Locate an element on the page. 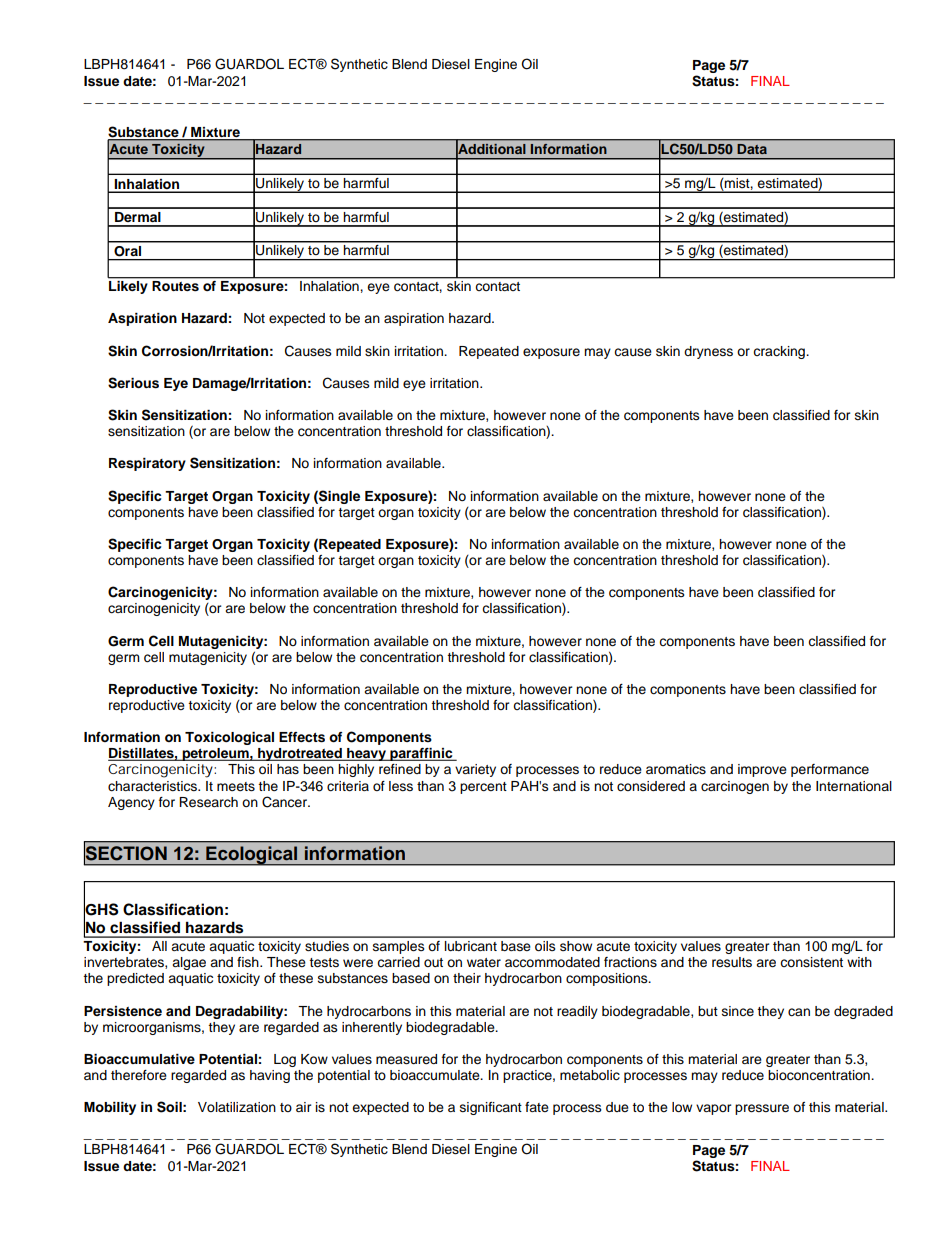  variety is located at coordinates (475, 770).
